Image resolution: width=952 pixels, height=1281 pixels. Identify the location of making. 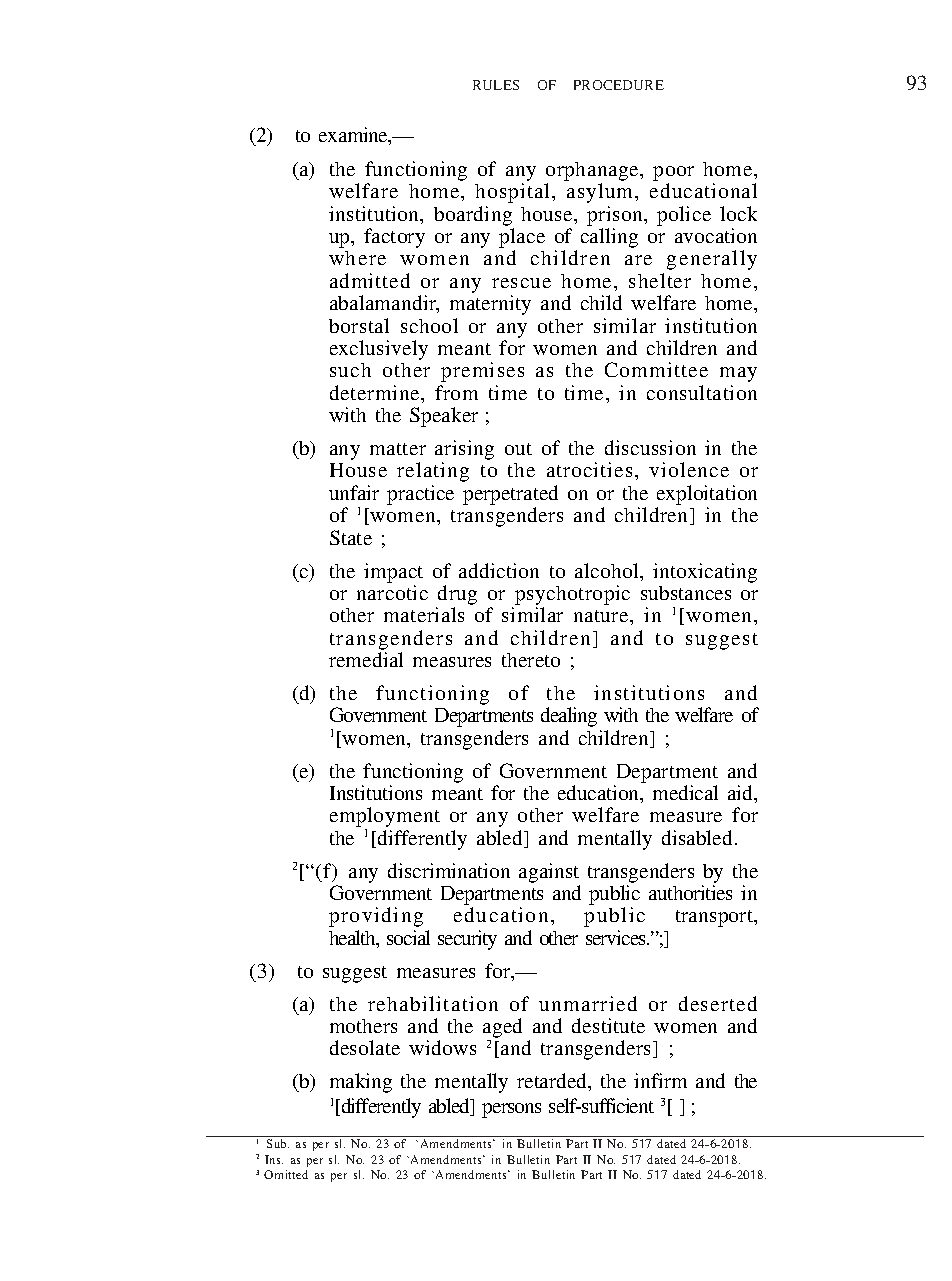
(361, 1083).
